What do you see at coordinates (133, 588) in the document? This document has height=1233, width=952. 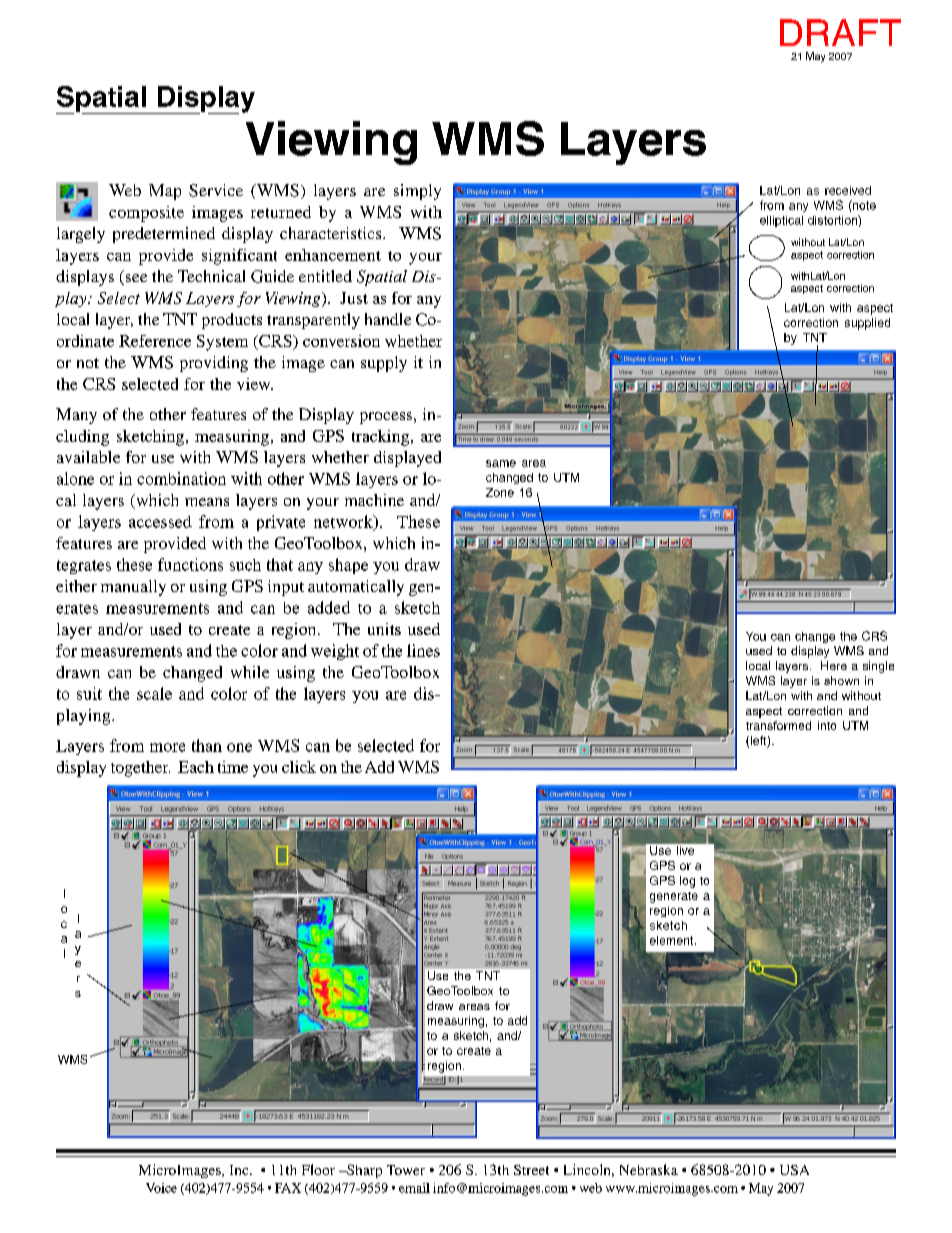 I see `manually` at bounding box center [133, 588].
